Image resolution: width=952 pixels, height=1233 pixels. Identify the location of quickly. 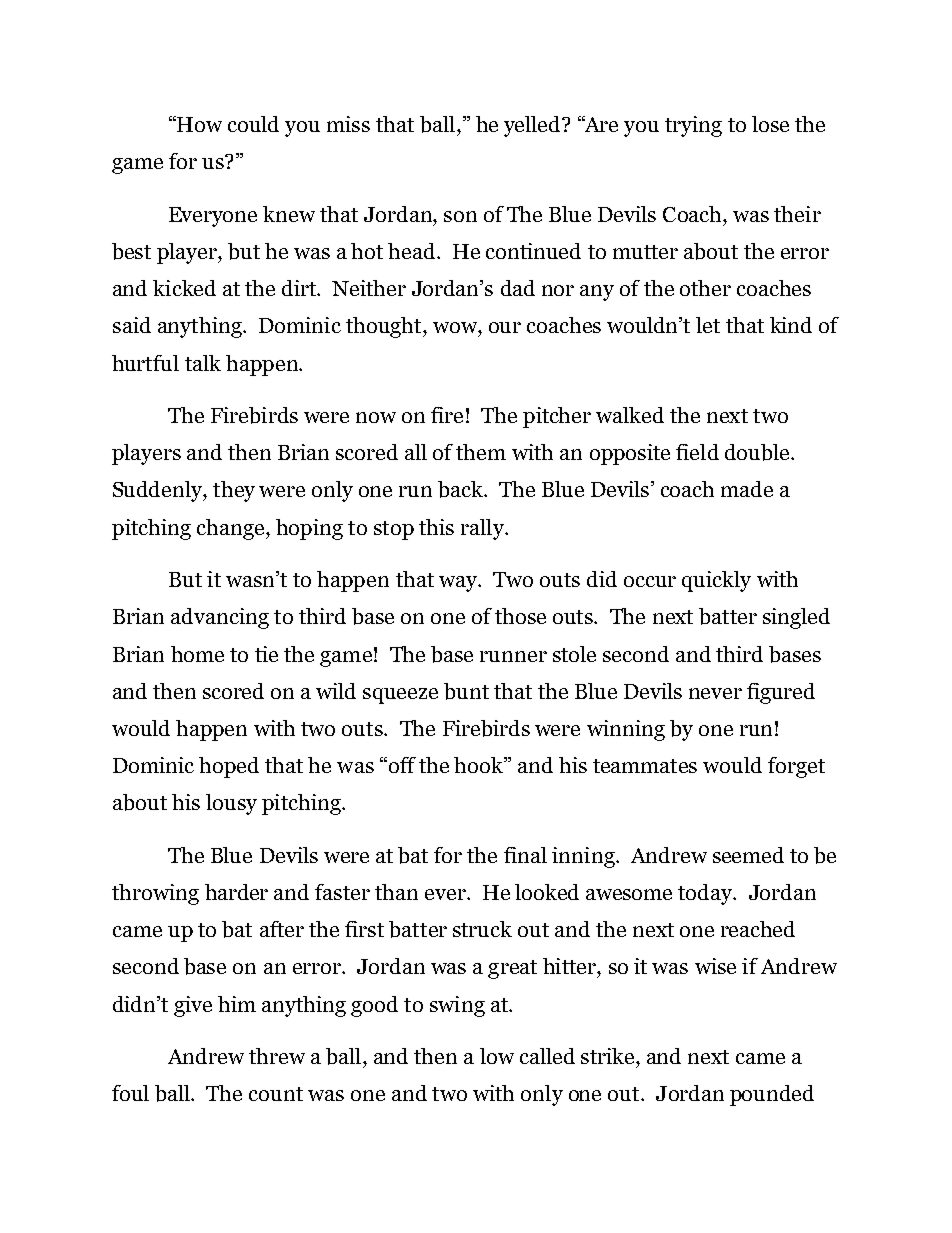
(716, 581).
